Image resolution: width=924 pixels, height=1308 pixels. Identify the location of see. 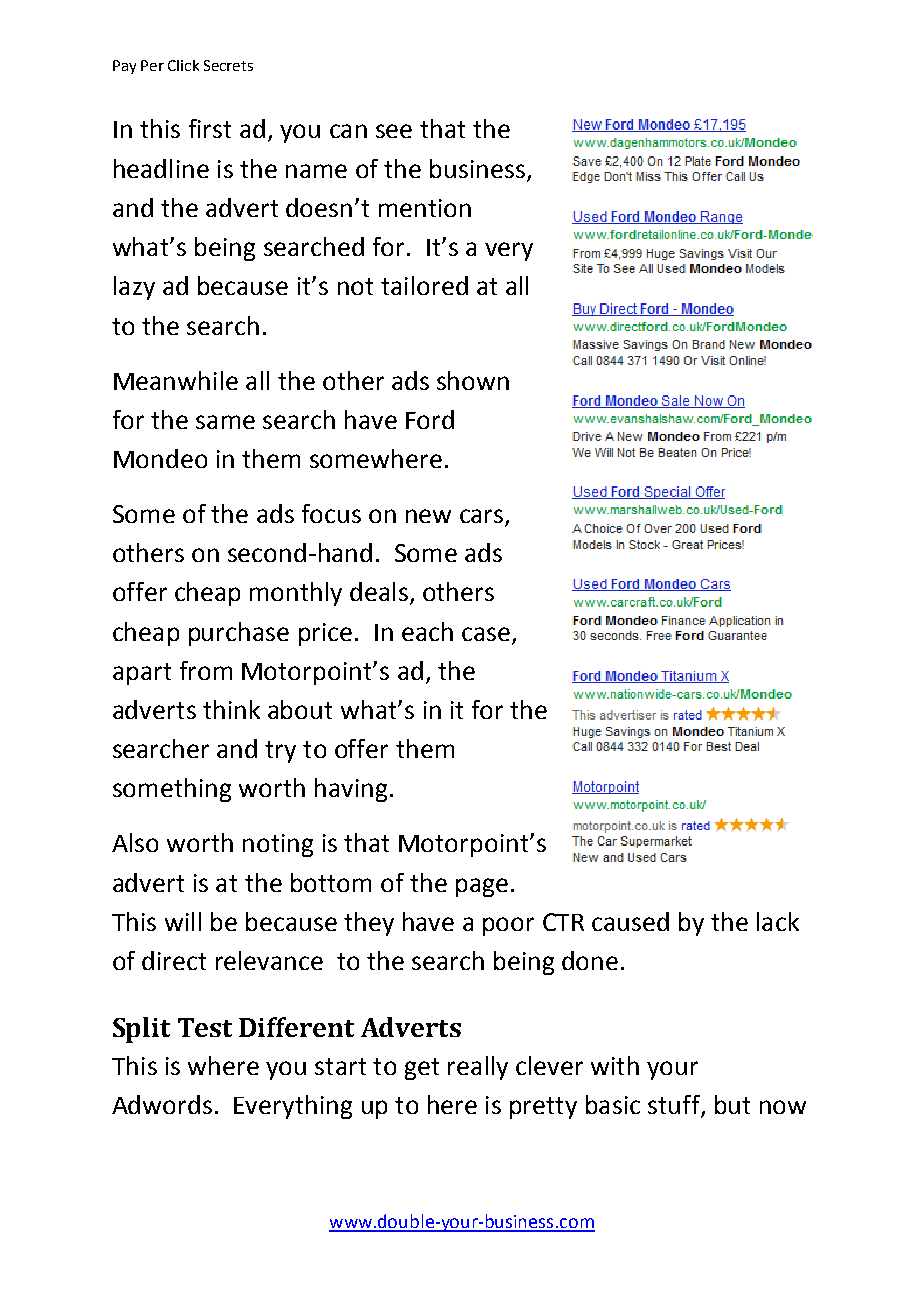
(394, 131).
